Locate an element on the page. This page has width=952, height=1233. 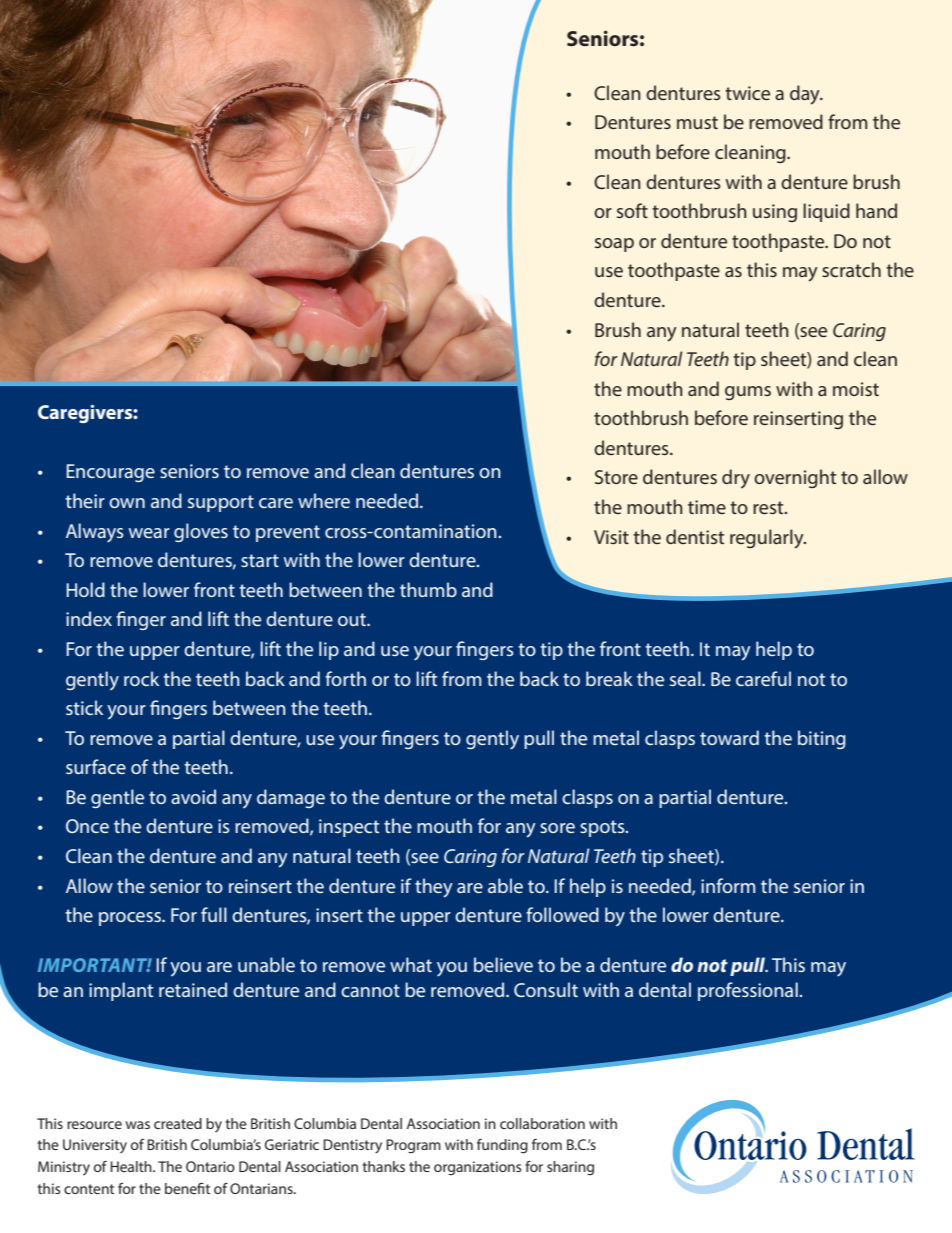
soft is located at coordinates (632, 210).
